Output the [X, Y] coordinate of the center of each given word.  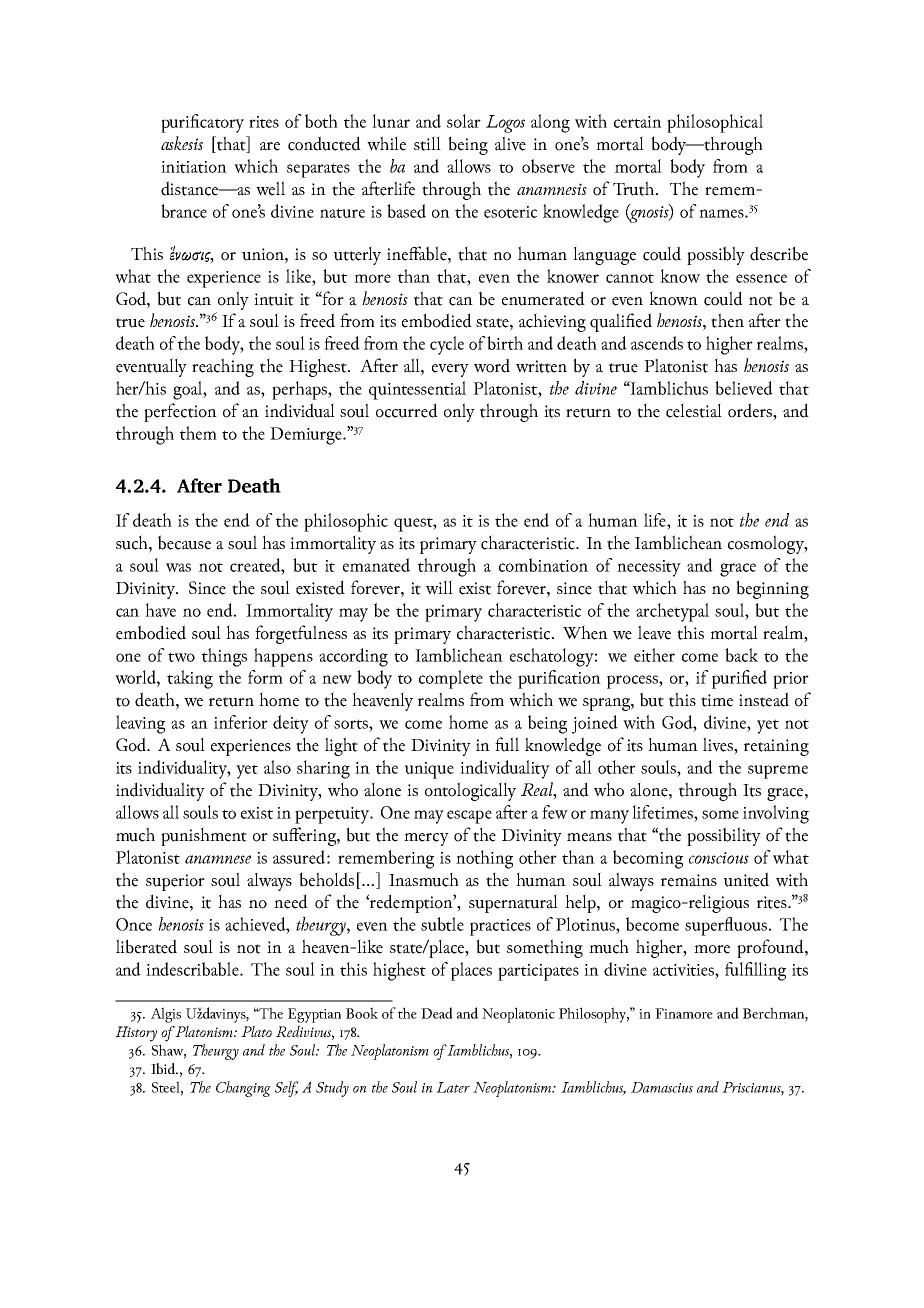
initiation [194, 167]
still [427, 143]
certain [638, 122]
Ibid [164, 1068]
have [160, 610]
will [439, 587]
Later [453, 1087]
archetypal [672, 612]
